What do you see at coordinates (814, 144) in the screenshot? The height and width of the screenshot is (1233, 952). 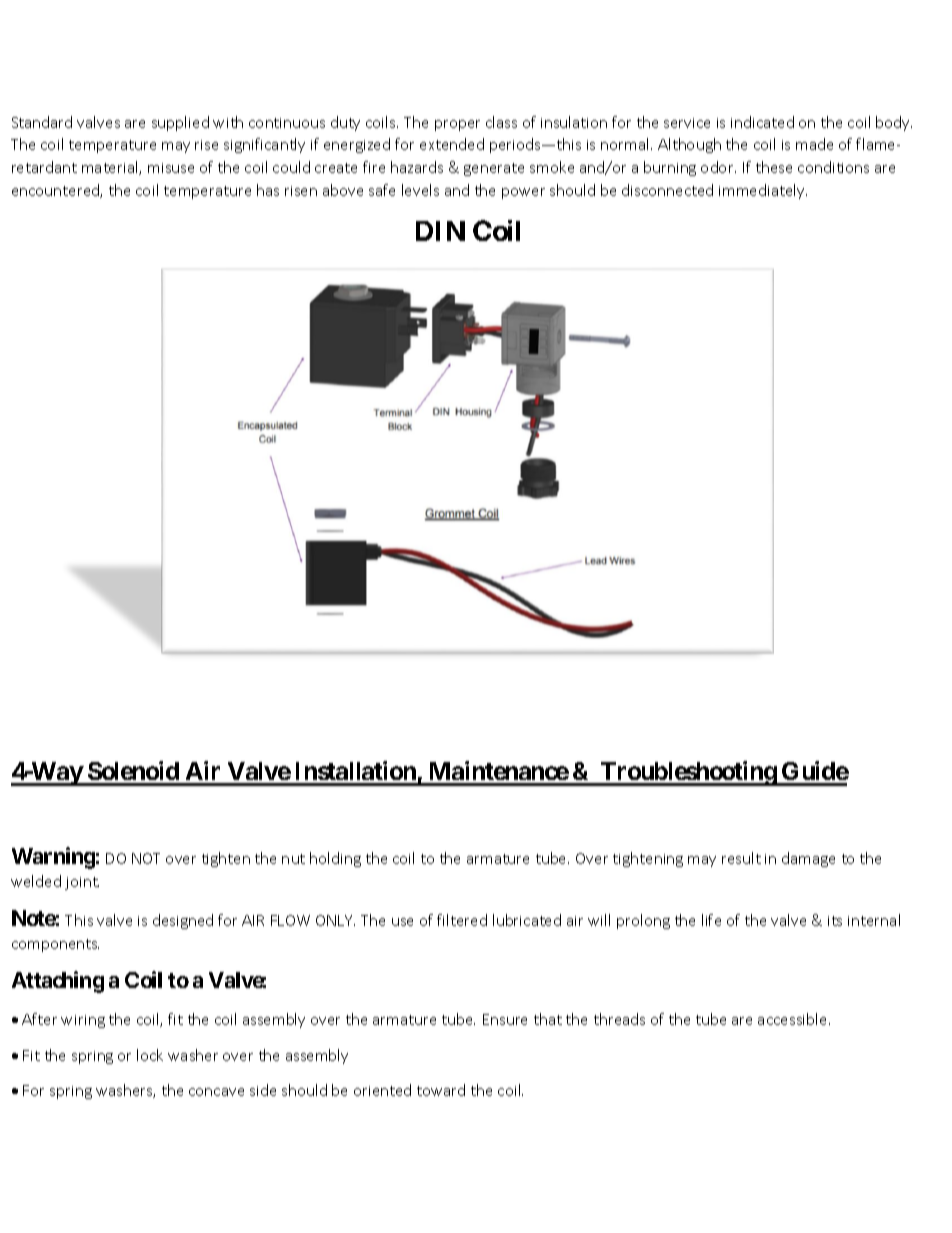 I see `made` at bounding box center [814, 144].
